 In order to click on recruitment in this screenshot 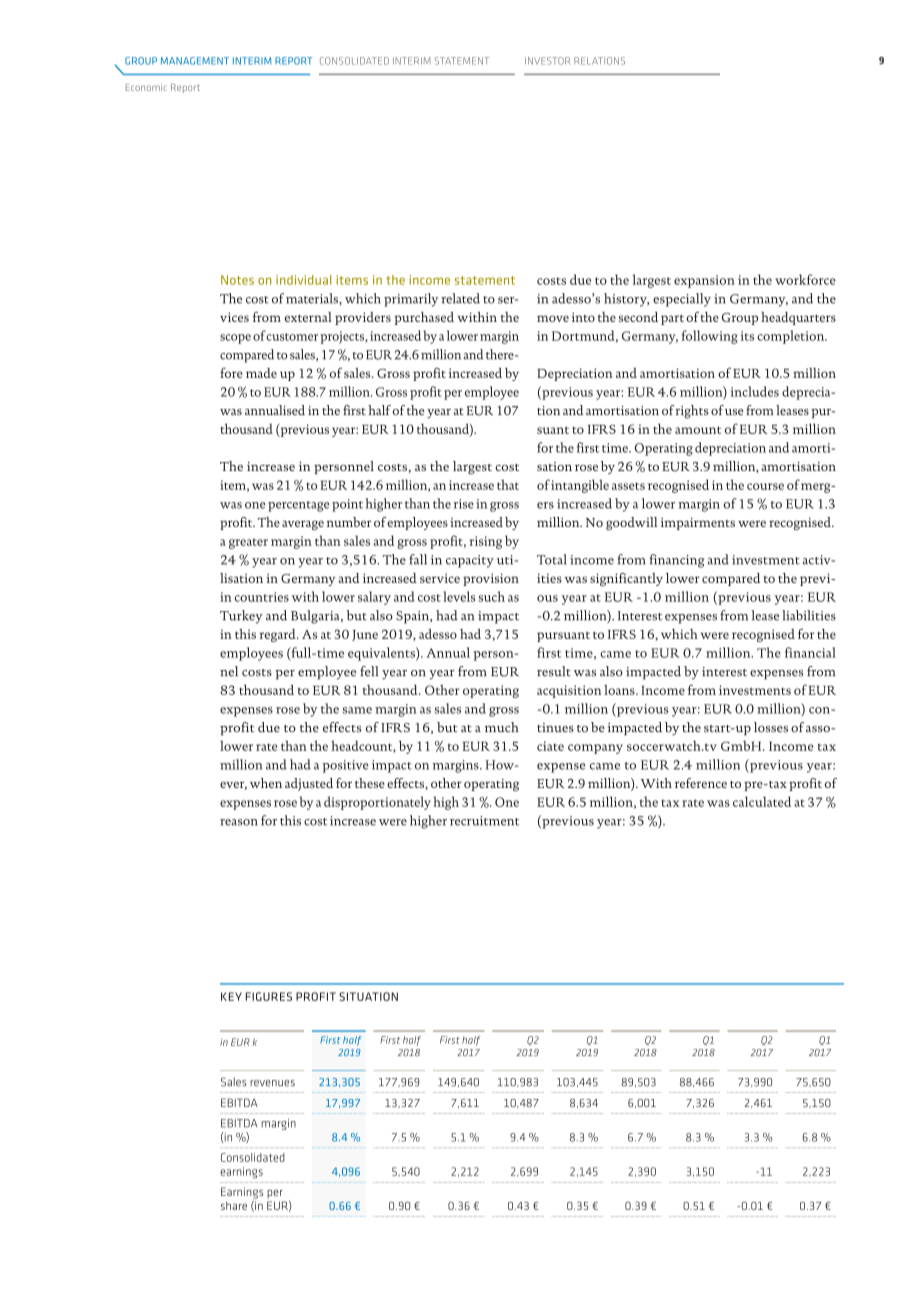, I will do `click(484, 821)`.
